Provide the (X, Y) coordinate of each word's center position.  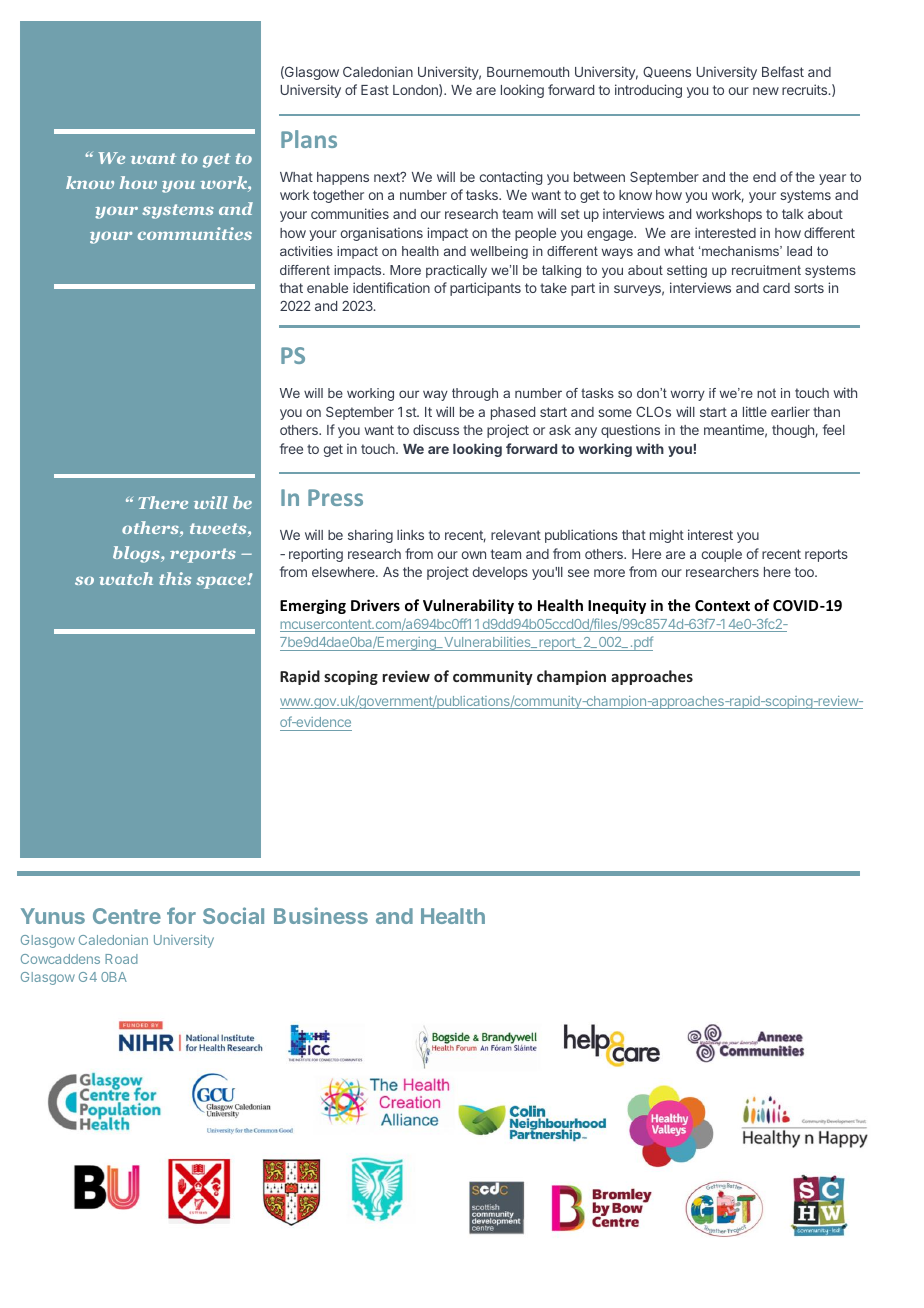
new (766, 91)
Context (722, 605)
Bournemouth (528, 72)
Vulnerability (468, 606)
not (766, 393)
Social (233, 915)
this (175, 578)
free (291, 448)
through (475, 394)
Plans (309, 139)
